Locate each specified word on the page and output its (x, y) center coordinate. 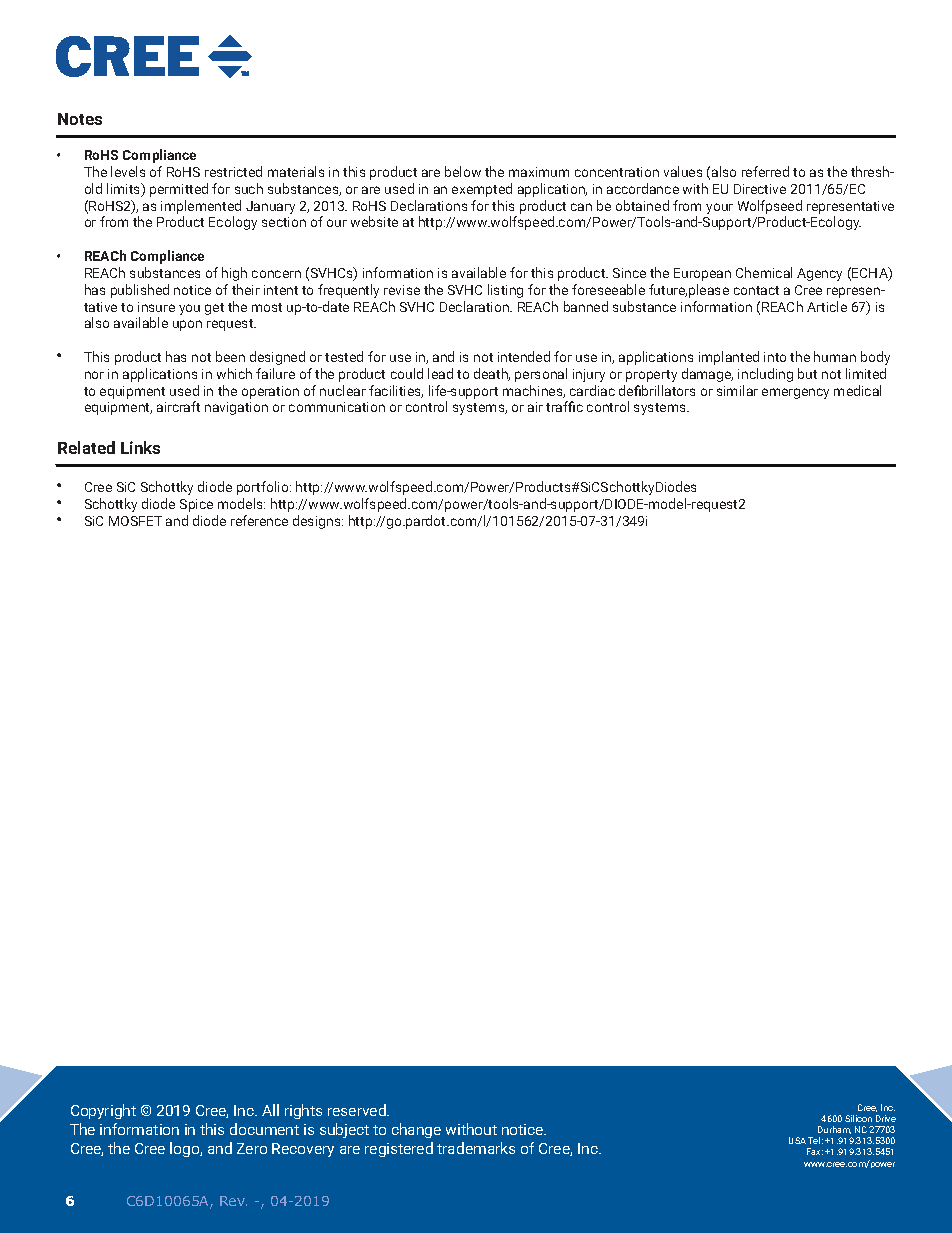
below (463, 171)
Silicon (858, 1118)
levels (128, 171)
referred (765, 171)
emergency (795, 393)
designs (318, 522)
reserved (358, 1110)
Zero (252, 1148)
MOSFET (135, 521)
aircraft (178, 406)
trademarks (476, 1148)
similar (737, 390)
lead (440, 373)
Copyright (103, 1111)
